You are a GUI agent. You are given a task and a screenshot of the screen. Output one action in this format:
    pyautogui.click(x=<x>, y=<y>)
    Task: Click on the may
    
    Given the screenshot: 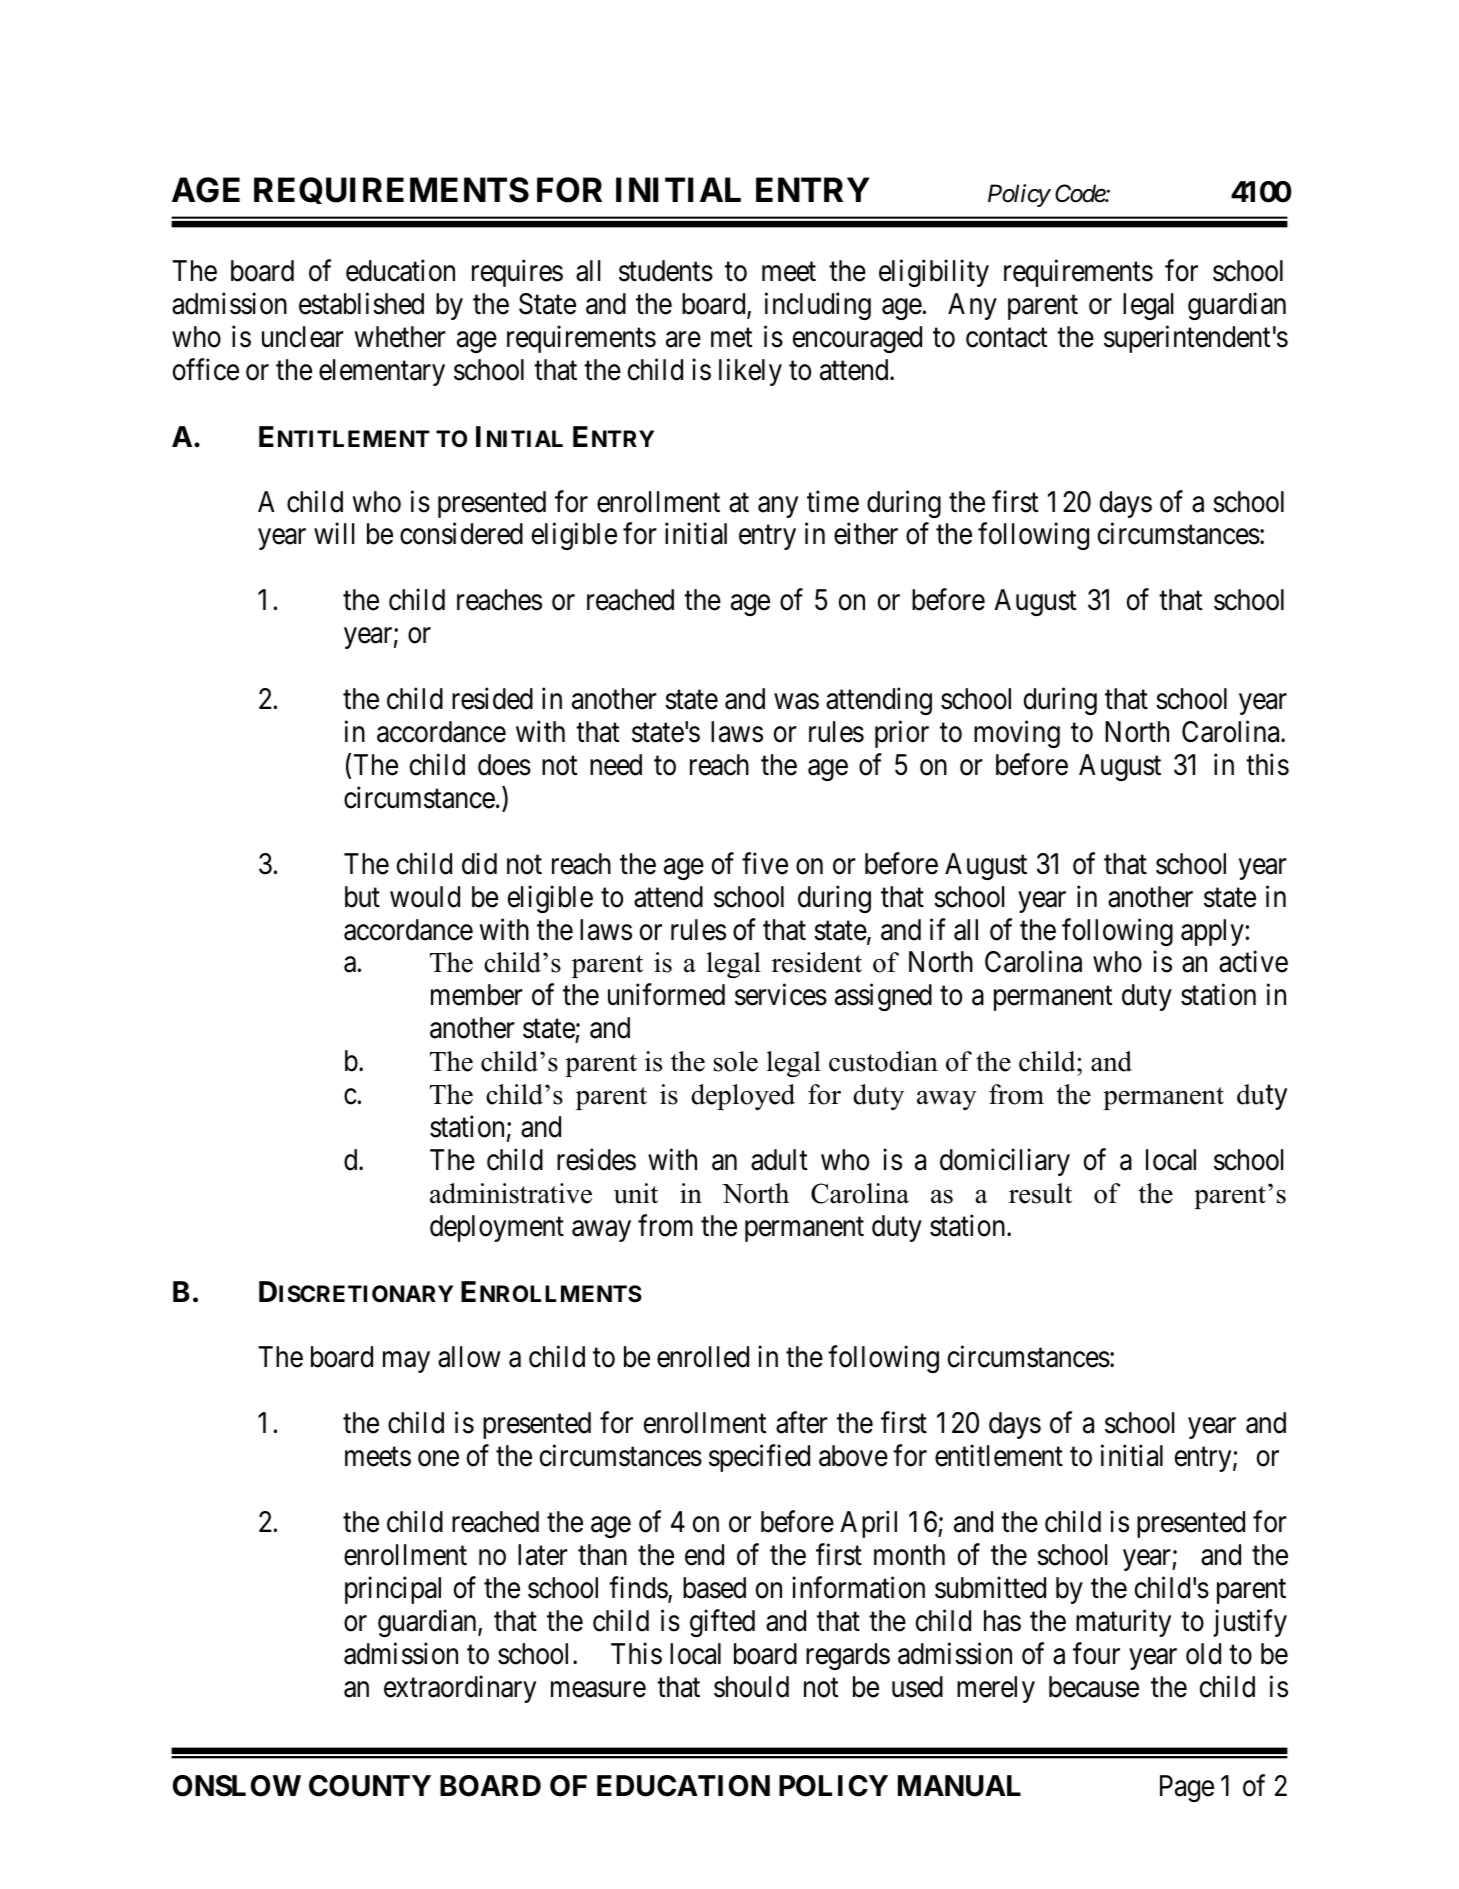 What is the action you would take?
    pyautogui.click(x=406, y=1362)
